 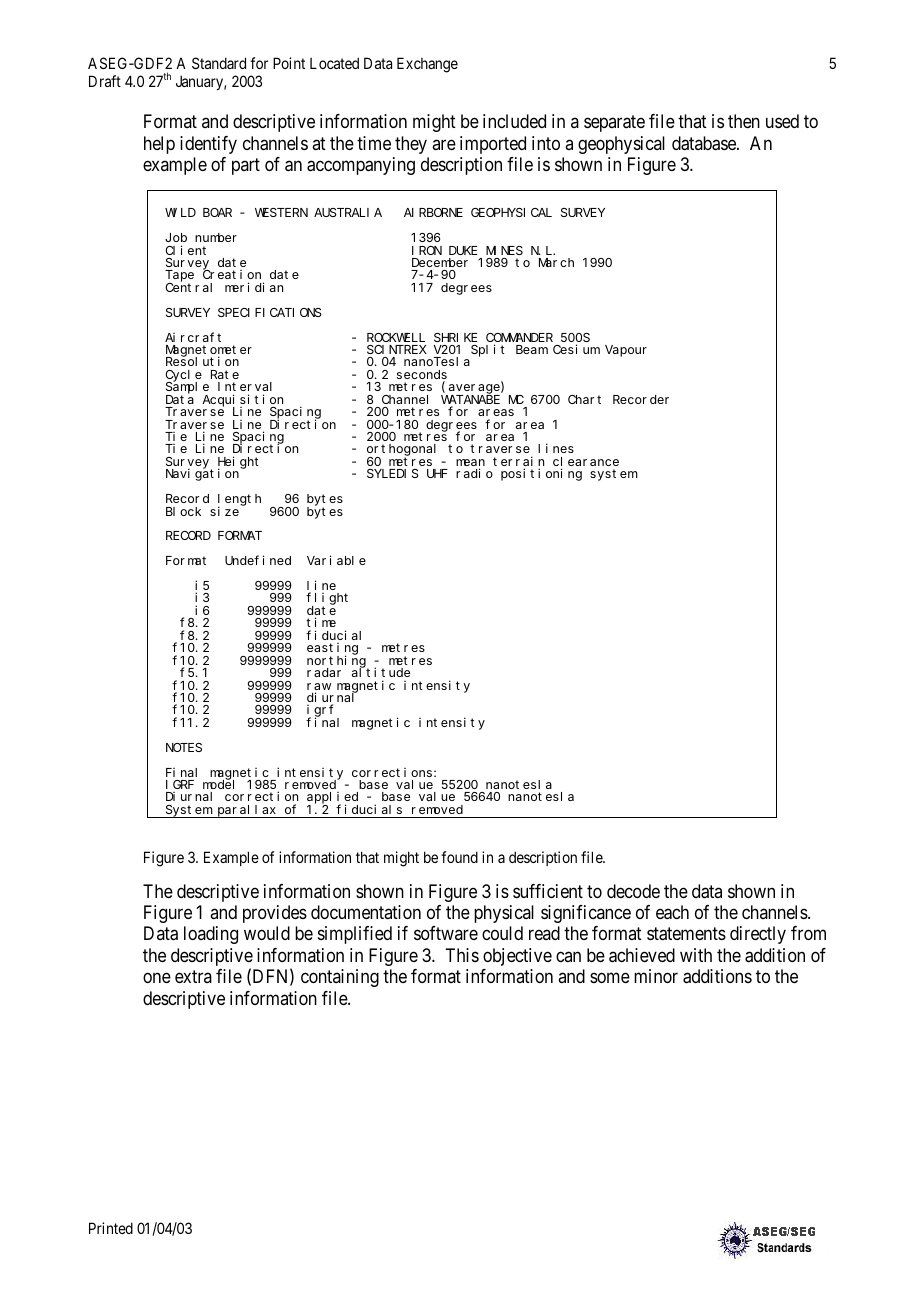 I want to click on software, so click(x=446, y=933).
